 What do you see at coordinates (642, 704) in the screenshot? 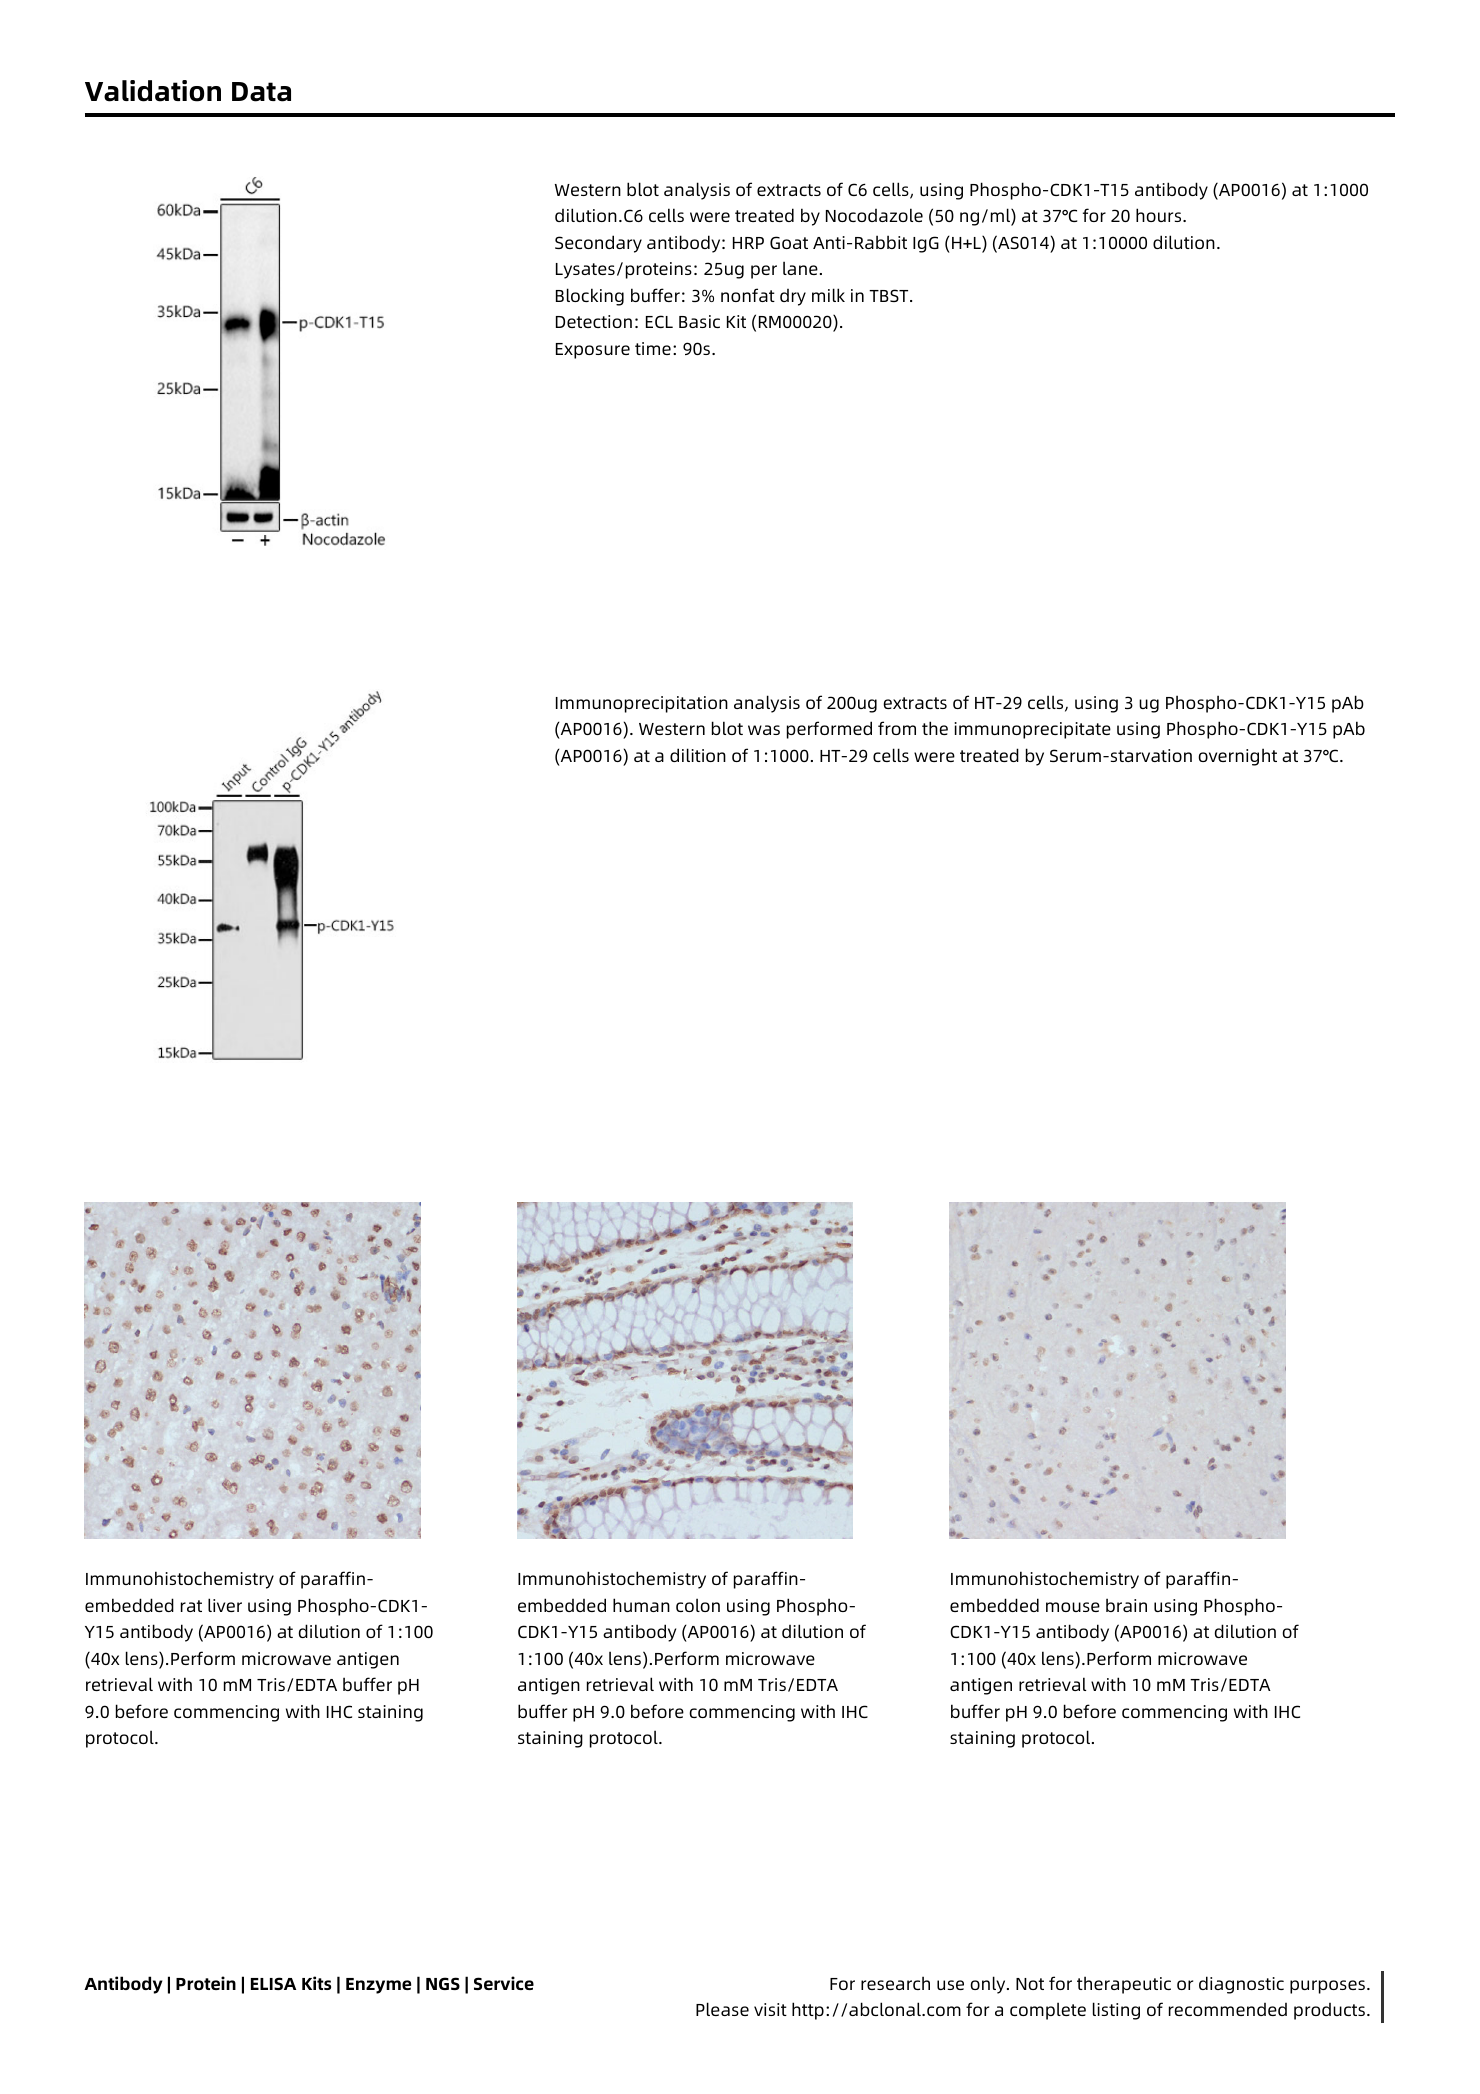
I see `Immunoprecipitation` at bounding box center [642, 704].
